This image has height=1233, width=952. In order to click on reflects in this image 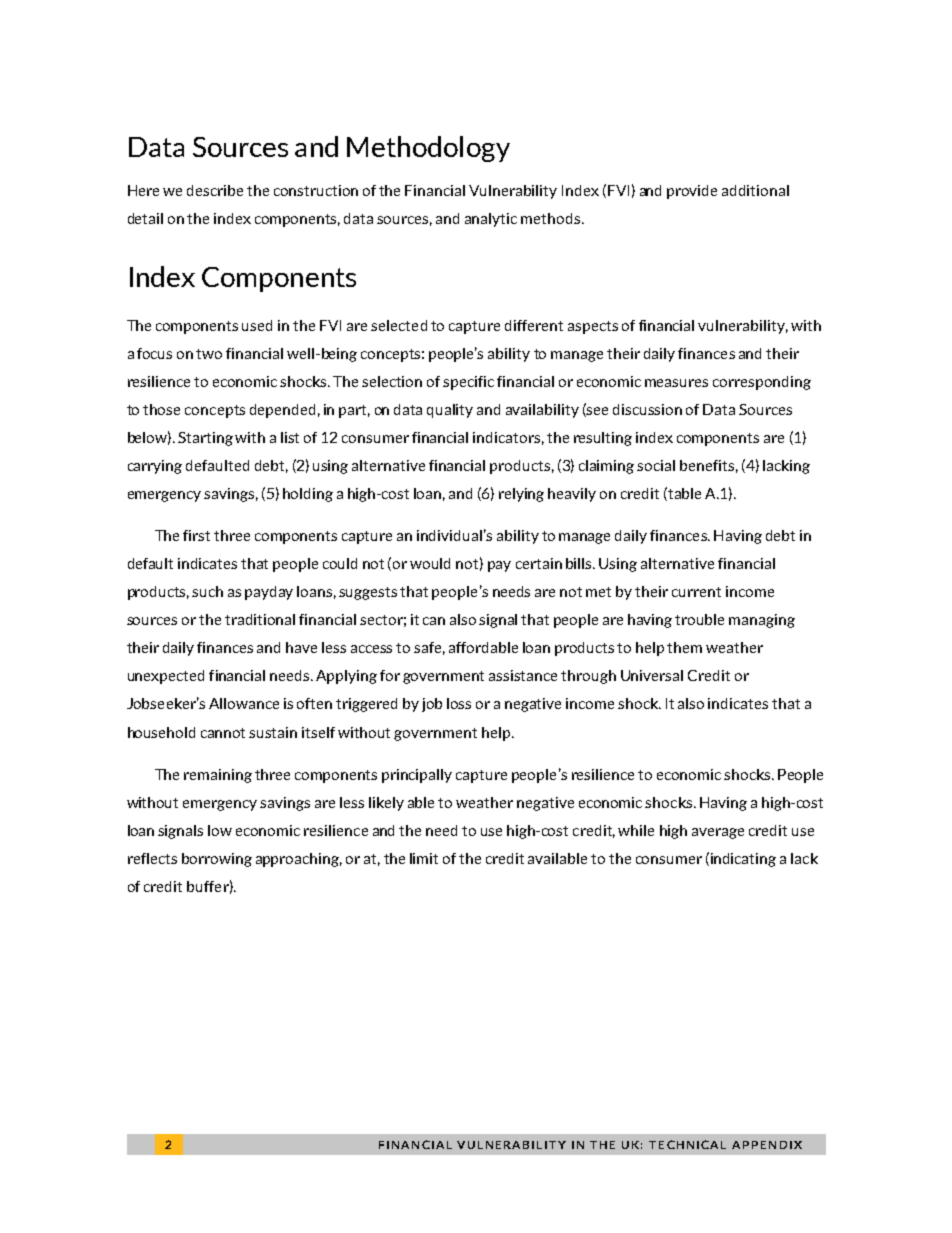, I will do `click(152, 858)`.
